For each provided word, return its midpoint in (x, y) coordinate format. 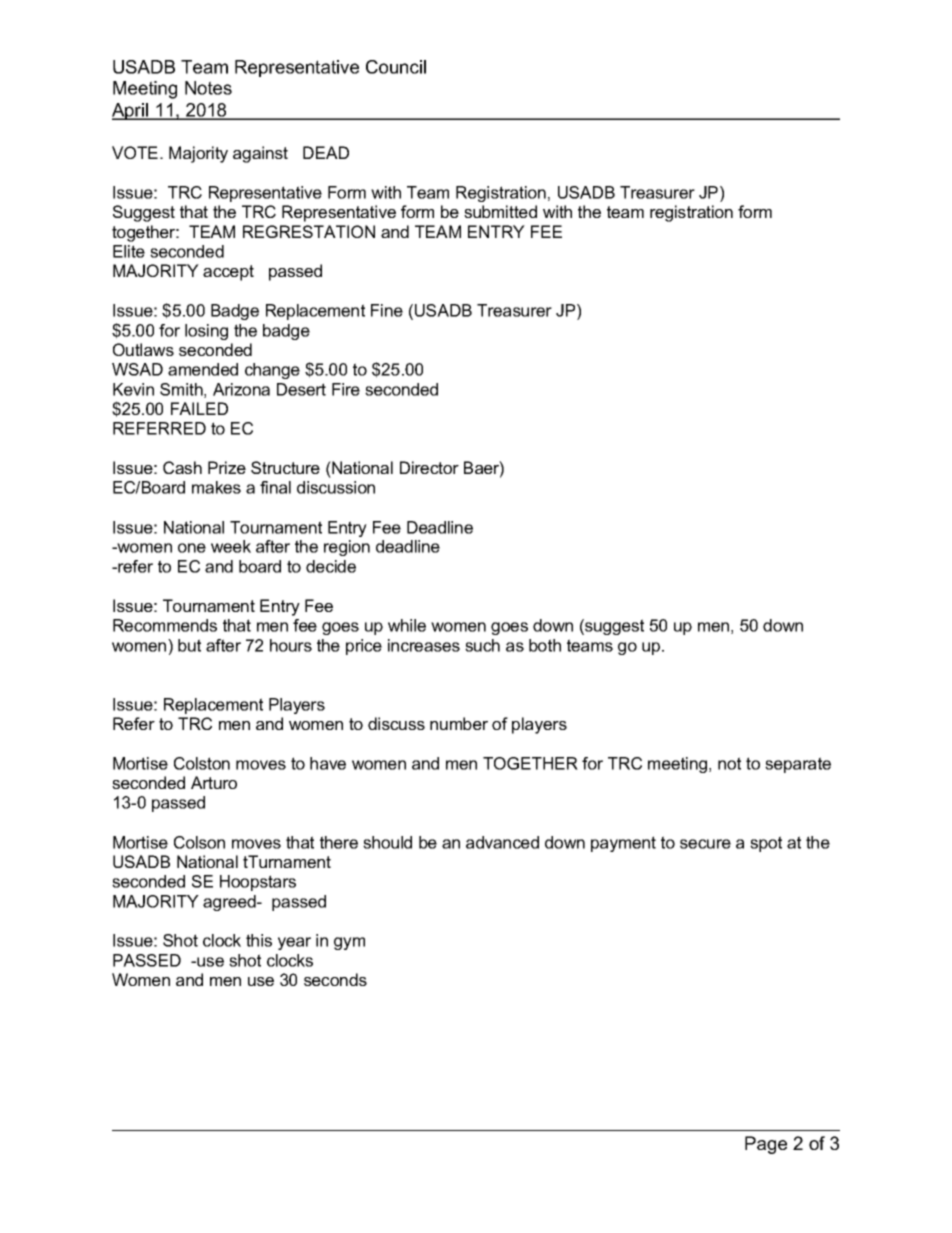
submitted (500, 211)
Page (766, 1145)
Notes (208, 88)
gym (349, 943)
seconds (335, 979)
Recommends (165, 625)
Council (396, 67)
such (482, 645)
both (545, 645)
